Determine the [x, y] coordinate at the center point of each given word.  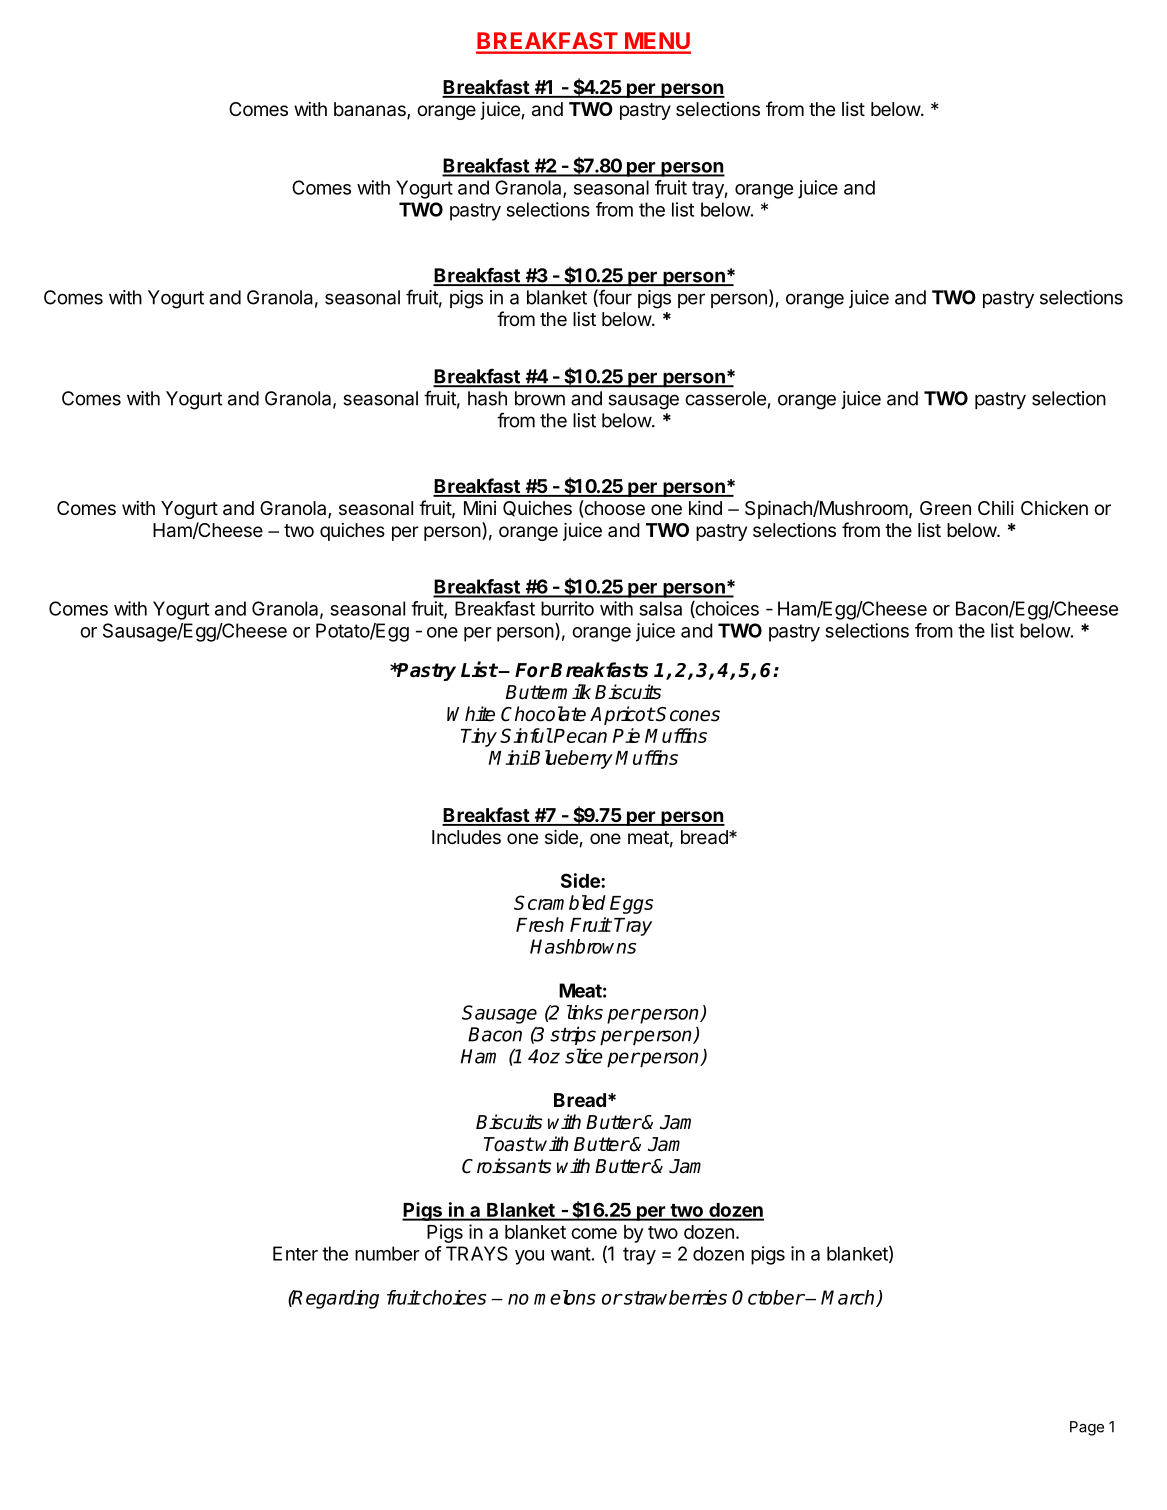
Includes [466, 837]
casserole [725, 398]
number [387, 1253]
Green [945, 508]
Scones [687, 714]
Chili [996, 507]
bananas [371, 110]
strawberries [674, 1297]
